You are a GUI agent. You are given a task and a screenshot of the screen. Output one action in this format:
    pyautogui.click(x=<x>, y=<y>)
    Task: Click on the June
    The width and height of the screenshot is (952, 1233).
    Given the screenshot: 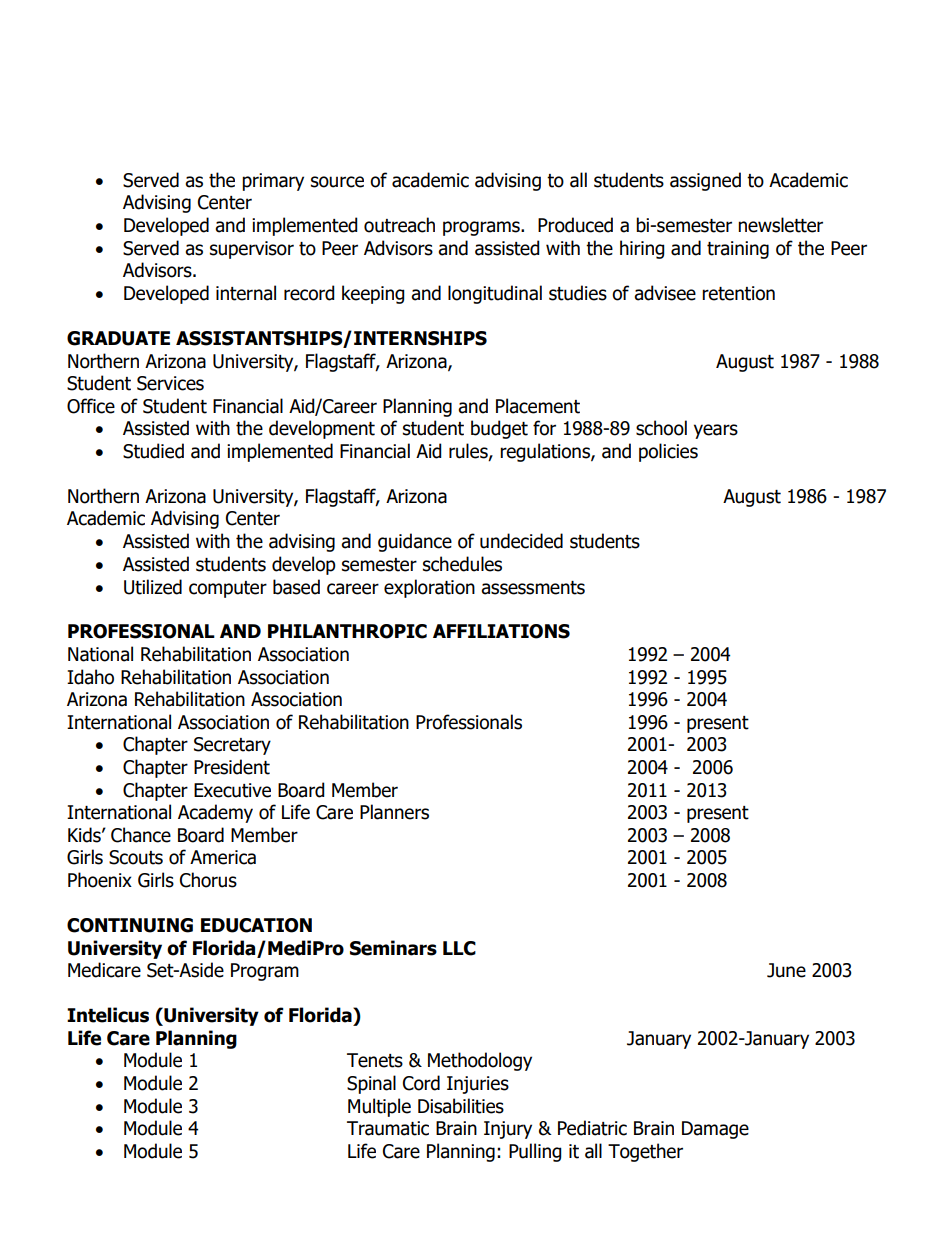 What is the action you would take?
    pyautogui.click(x=786, y=970)
